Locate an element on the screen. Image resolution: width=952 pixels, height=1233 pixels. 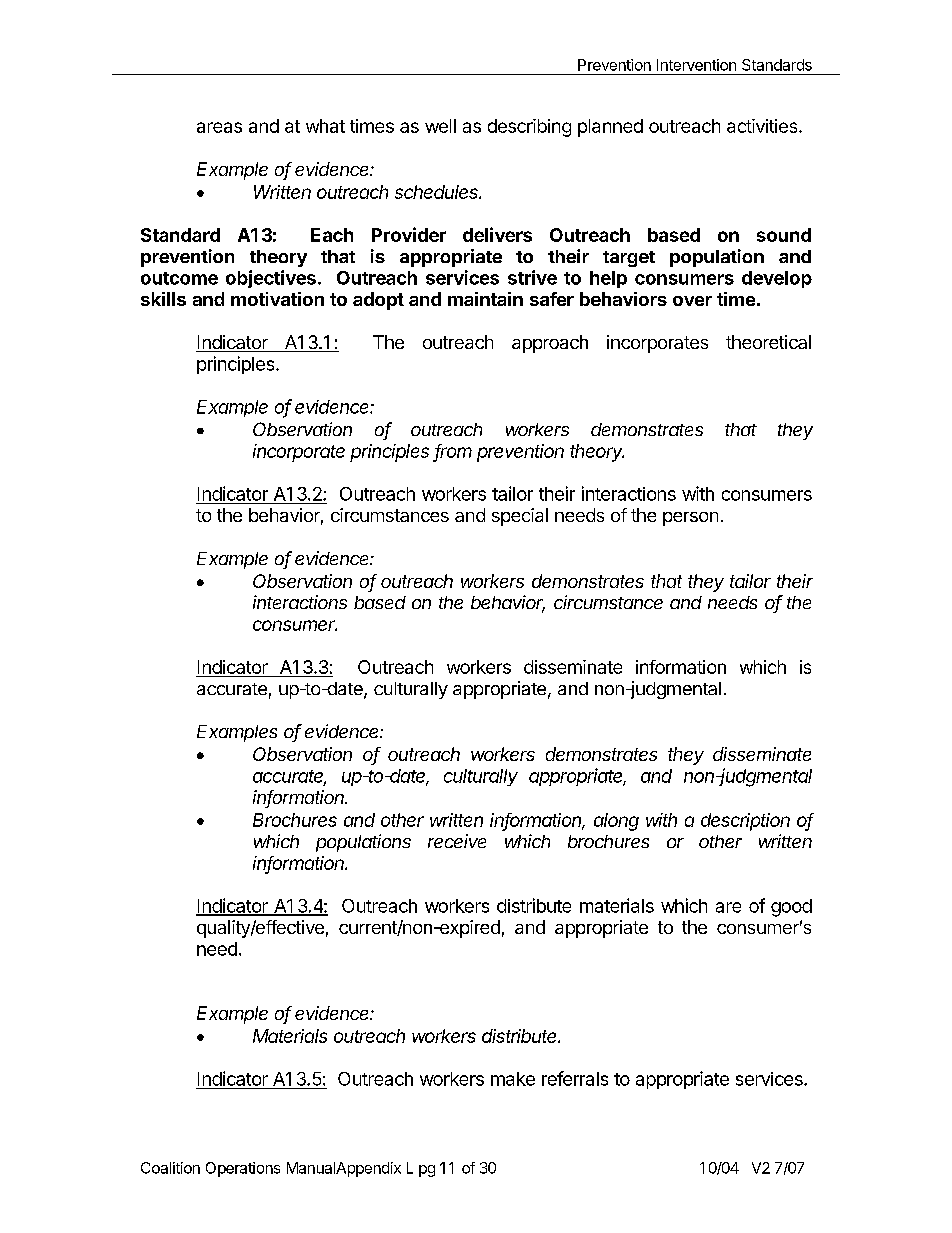
from is located at coordinates (453, 452).
